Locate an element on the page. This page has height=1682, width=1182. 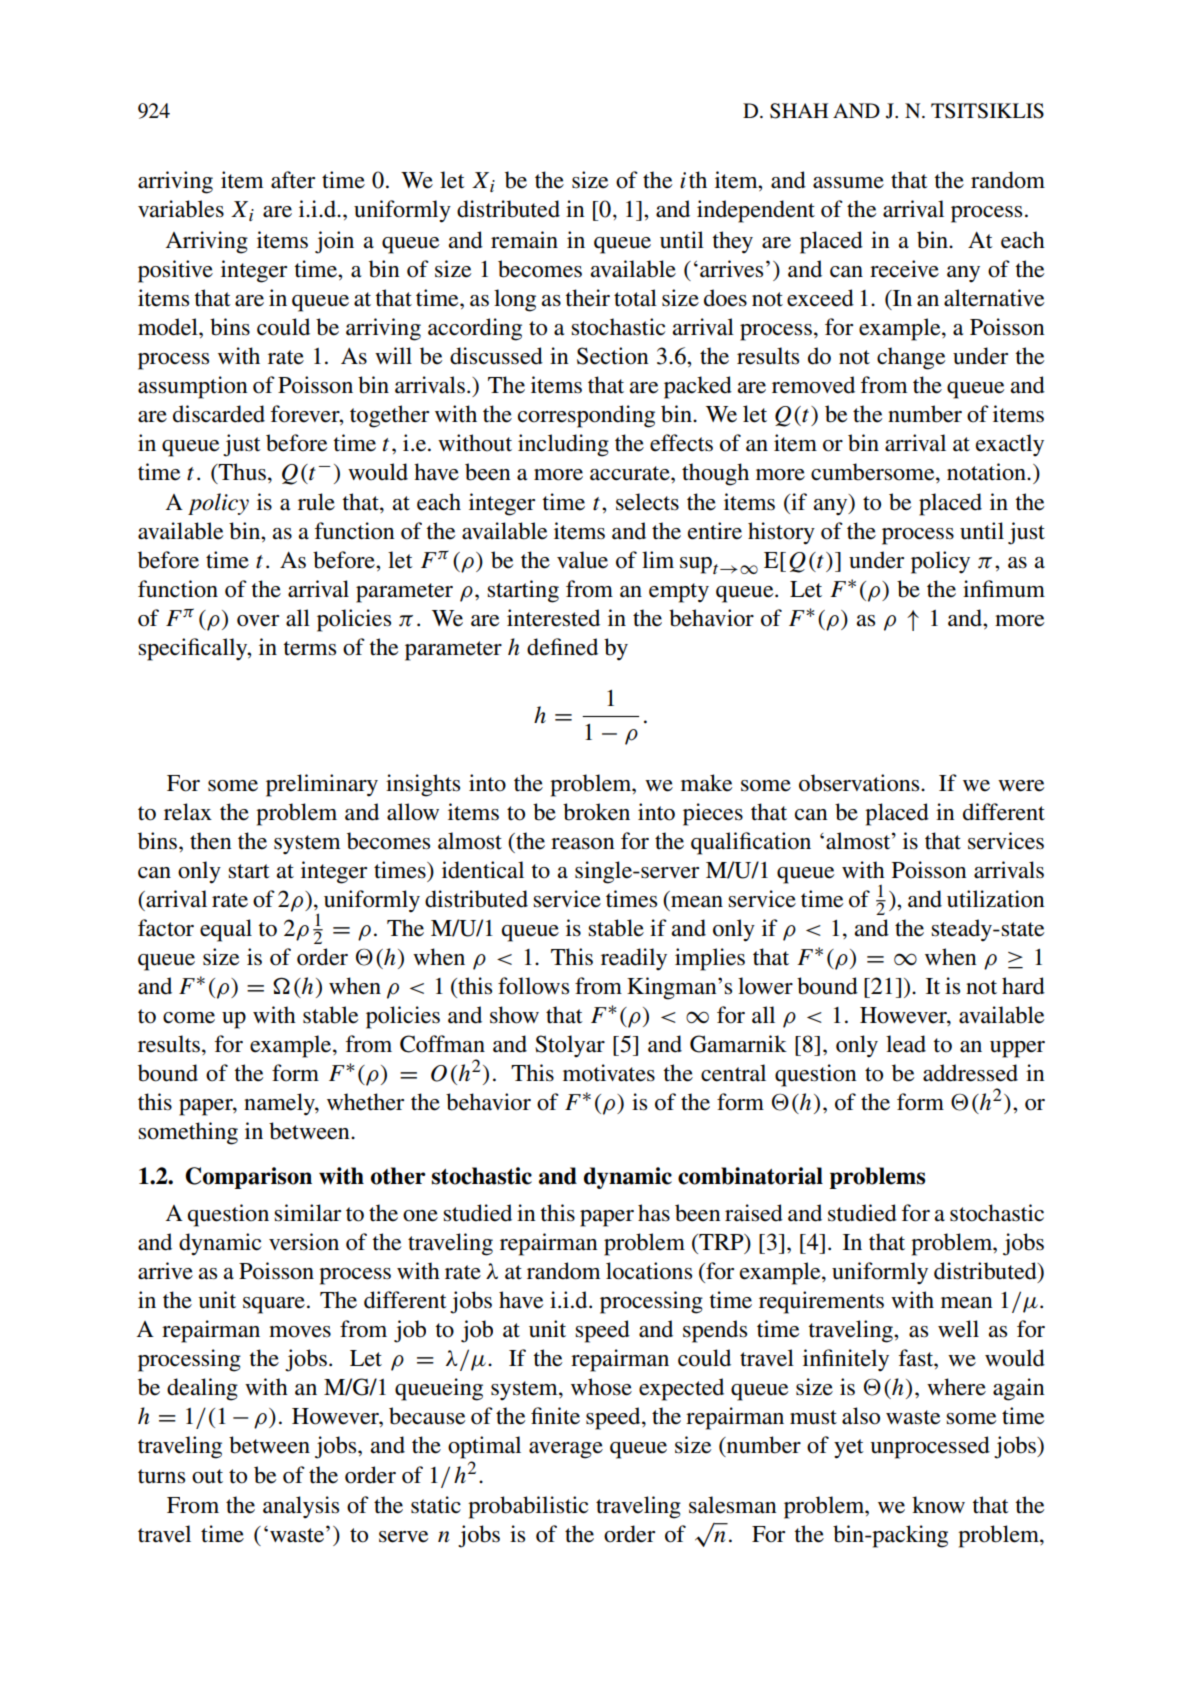
analysis is located at coordinates (301, 1507).
